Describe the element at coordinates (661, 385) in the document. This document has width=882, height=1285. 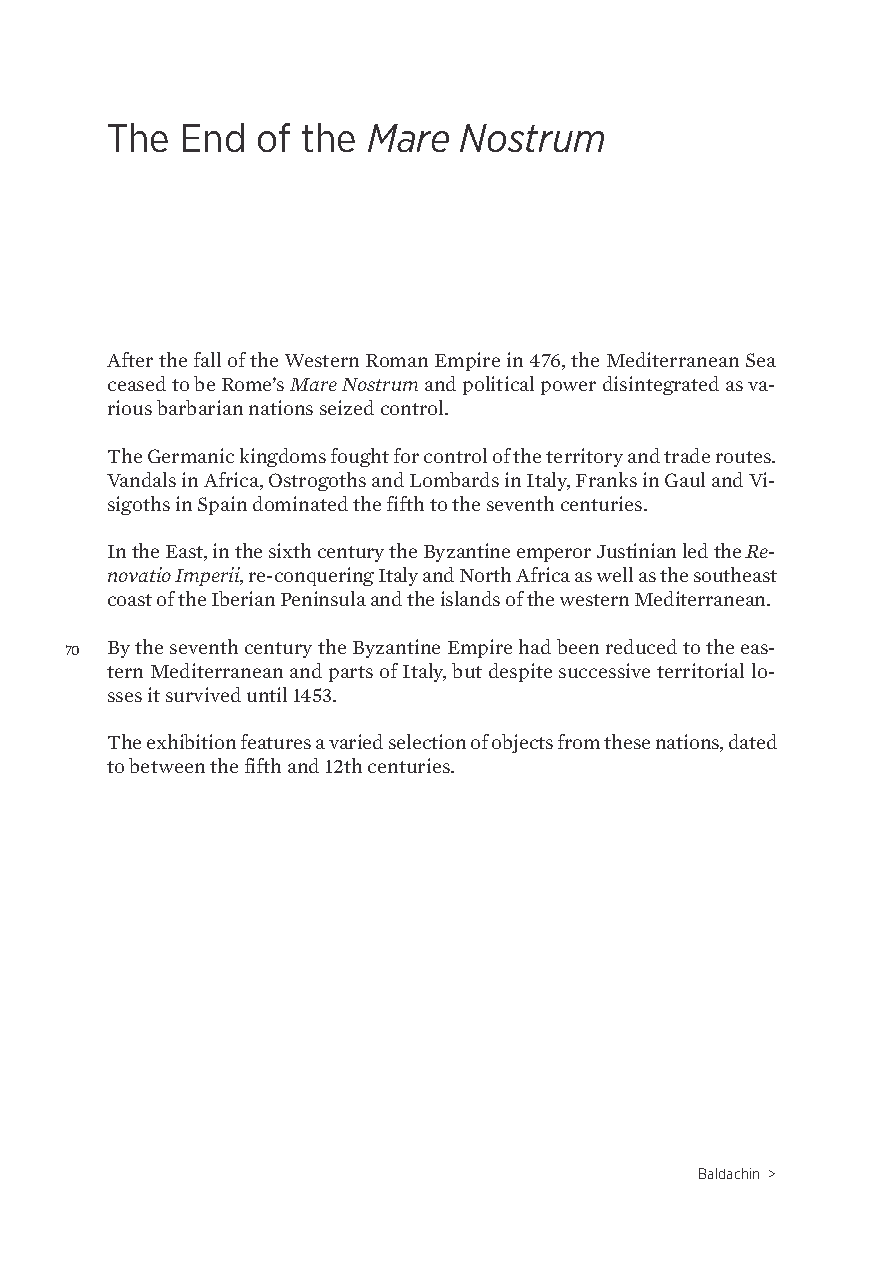
I see `disintegrated` at that location.
